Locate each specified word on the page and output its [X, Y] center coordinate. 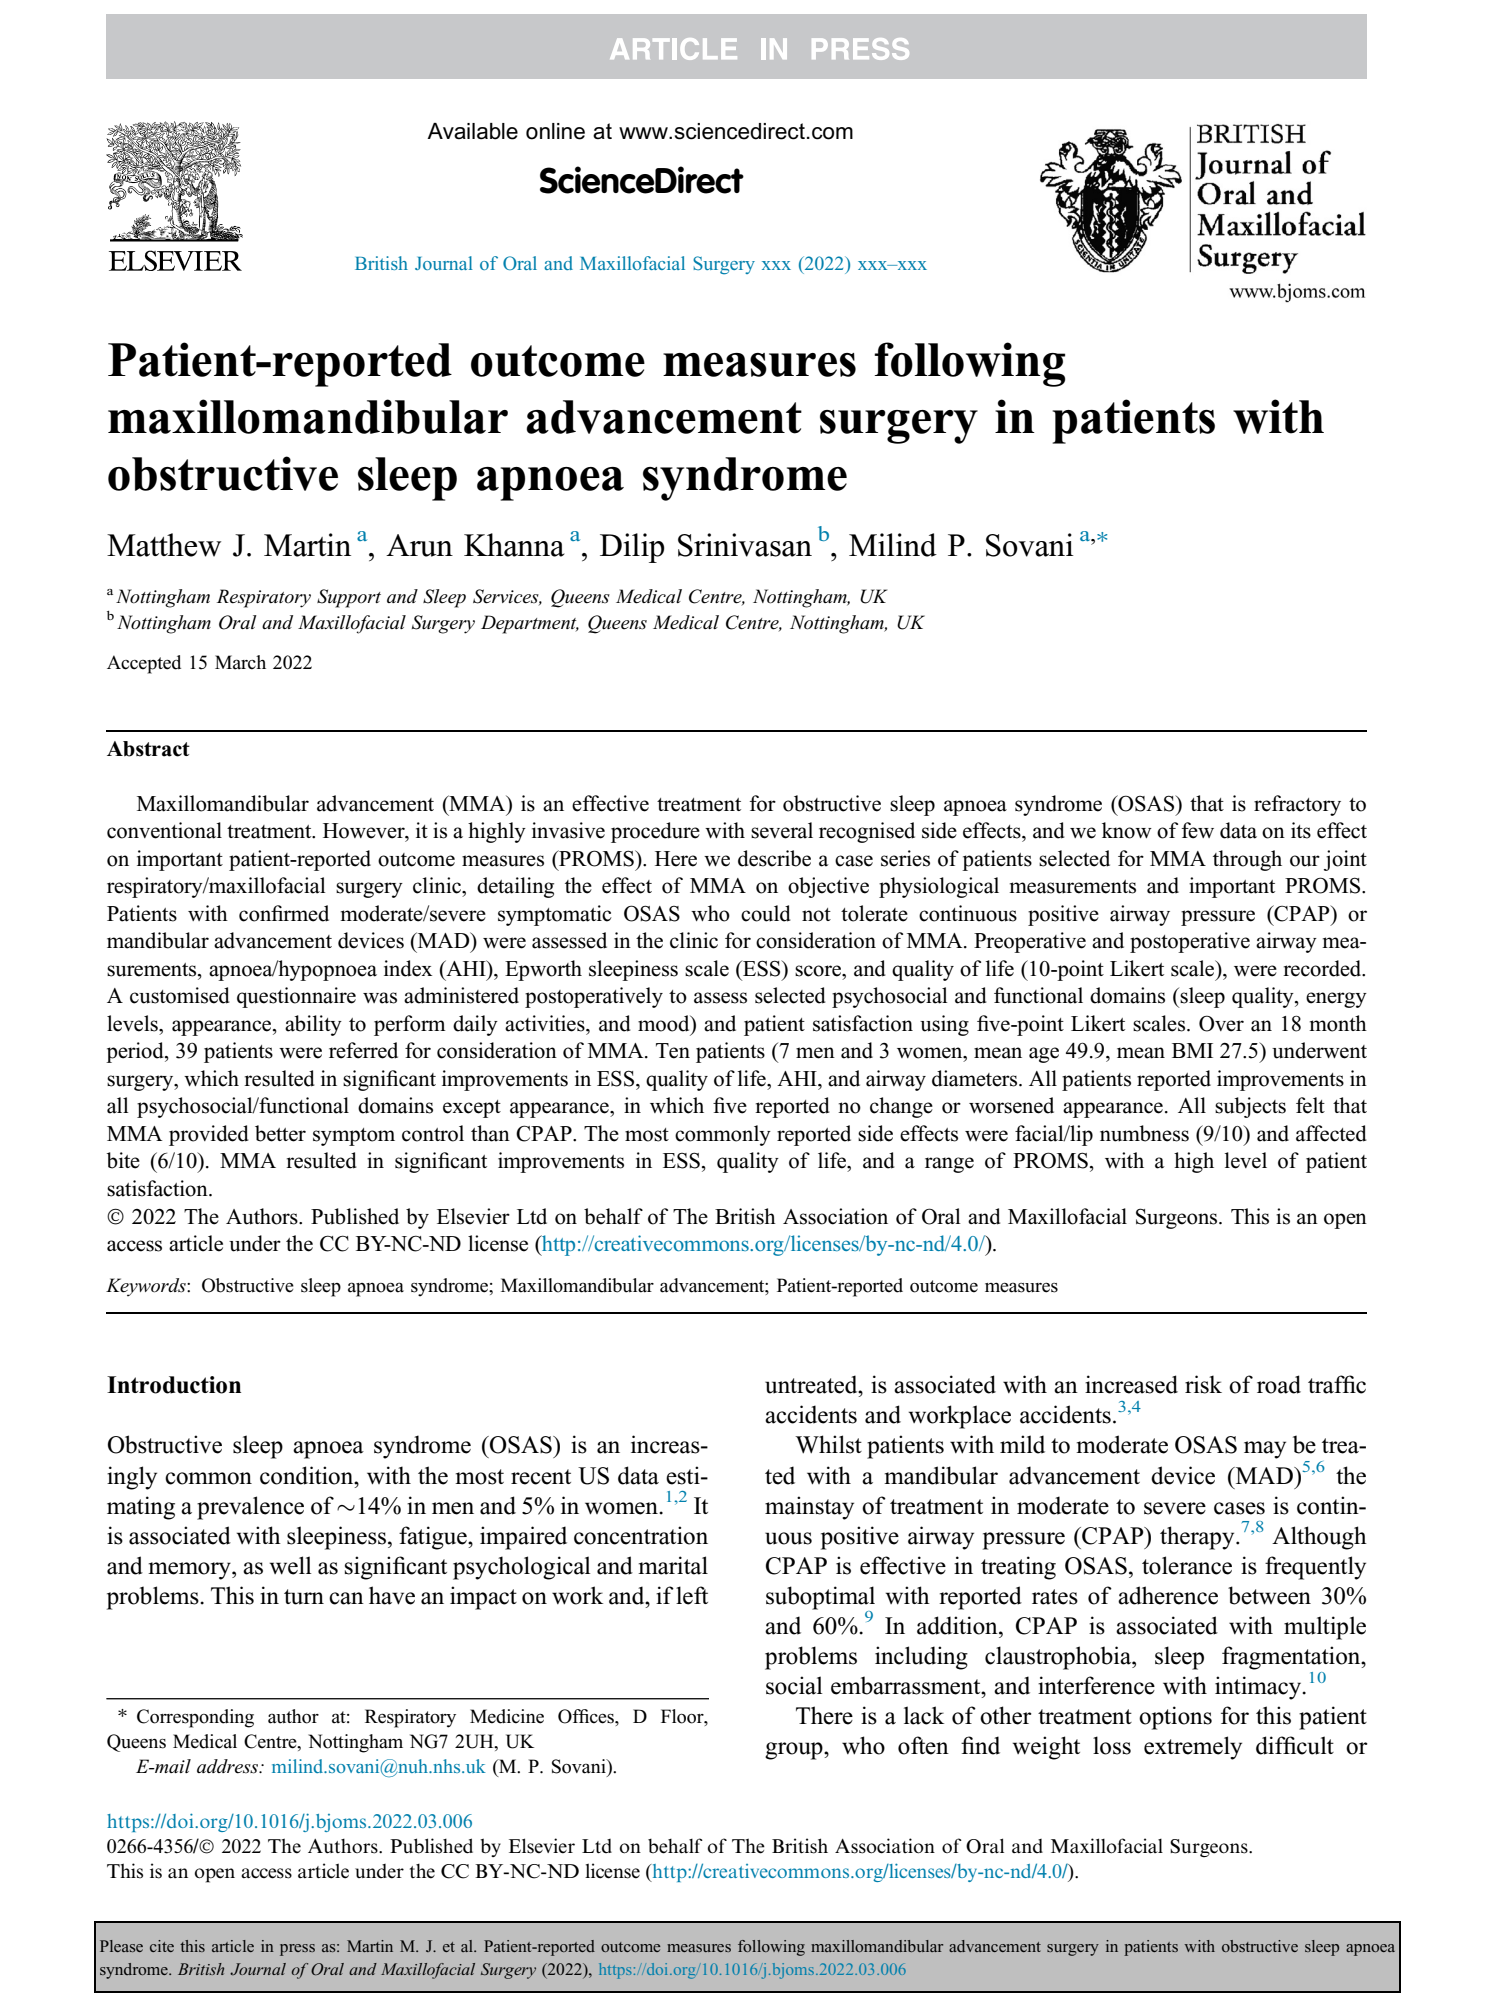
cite [162, 1946]
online [555, 131]
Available [472, 131]
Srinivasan [745, 545]
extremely [1193, 1748]
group [795, 1751]
